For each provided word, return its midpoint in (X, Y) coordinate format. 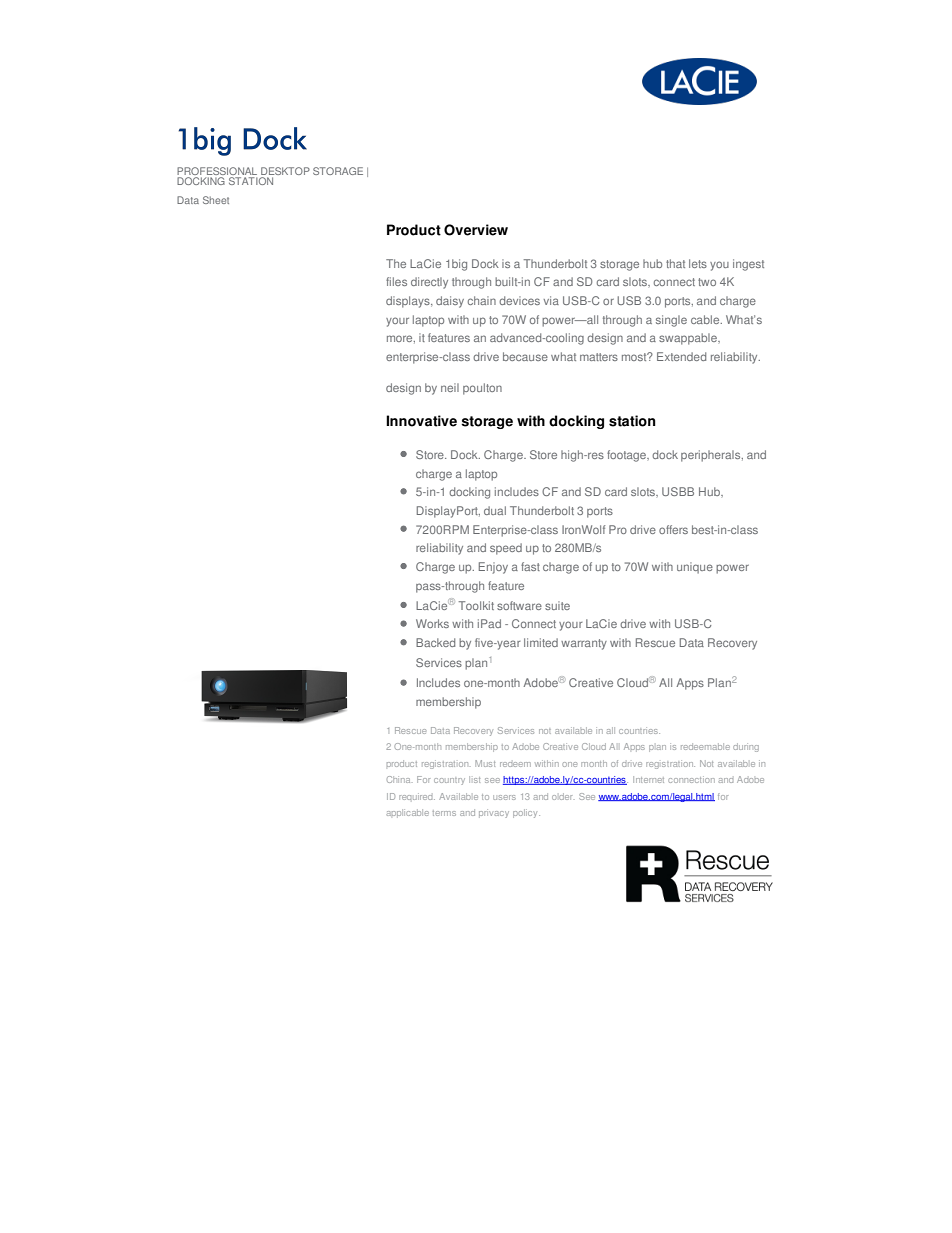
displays (409, 302)
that (675, 263)
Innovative (421, 421)
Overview (476, 230)
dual (495, 510)
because (525, 356)
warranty (584, 644)
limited (541, 642)
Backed (435, 642)
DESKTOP (285, 172)
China (398, 779)
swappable (689, 339)
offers (673, 529)
